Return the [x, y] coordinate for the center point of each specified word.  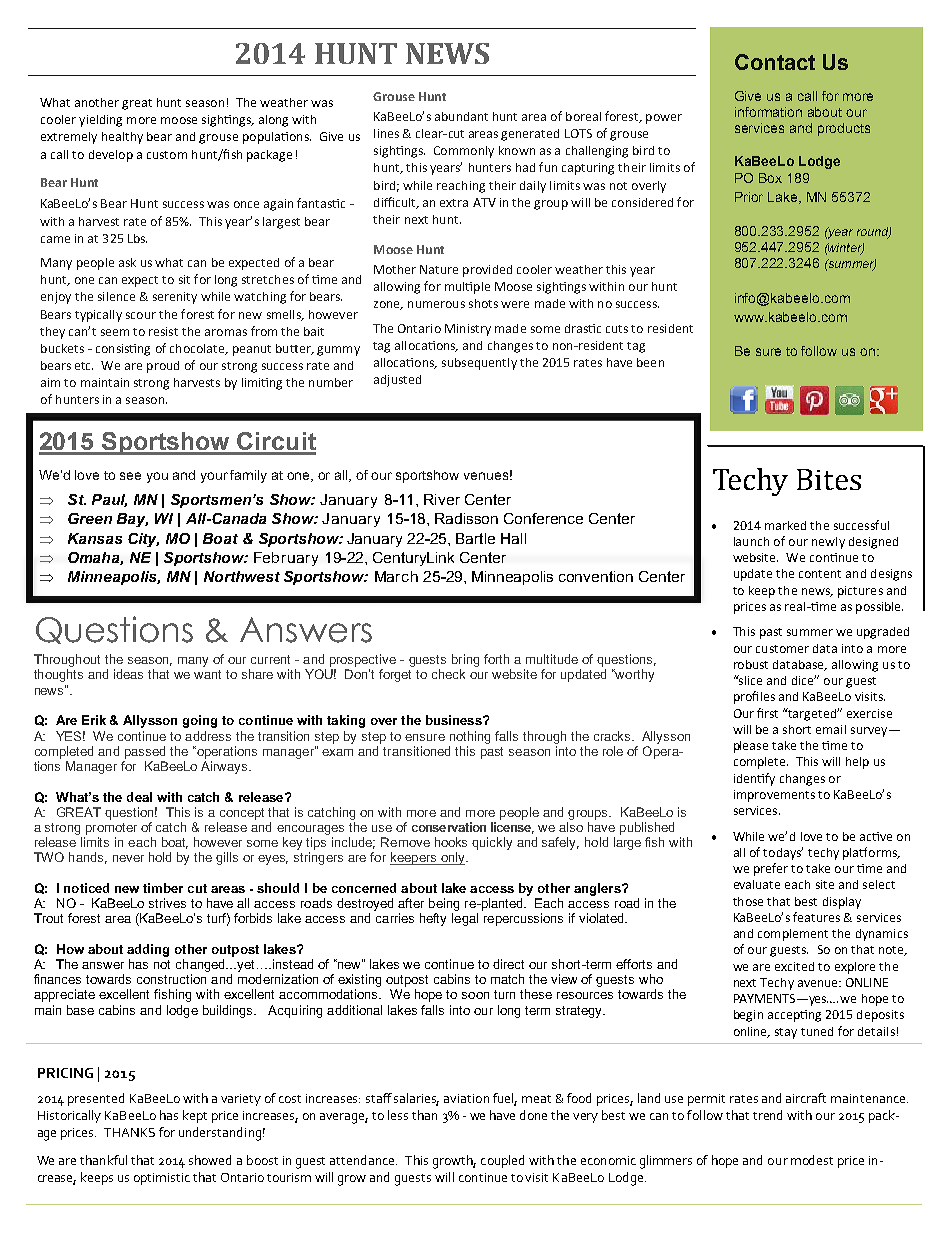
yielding [100, 121]
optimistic [162, 1179]
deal [139, 797]
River [442, 499]
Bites [829, 479]
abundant [461, 116]
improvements [774, 796]
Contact [775, 62]
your [214, 477]
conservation [449, 827]
